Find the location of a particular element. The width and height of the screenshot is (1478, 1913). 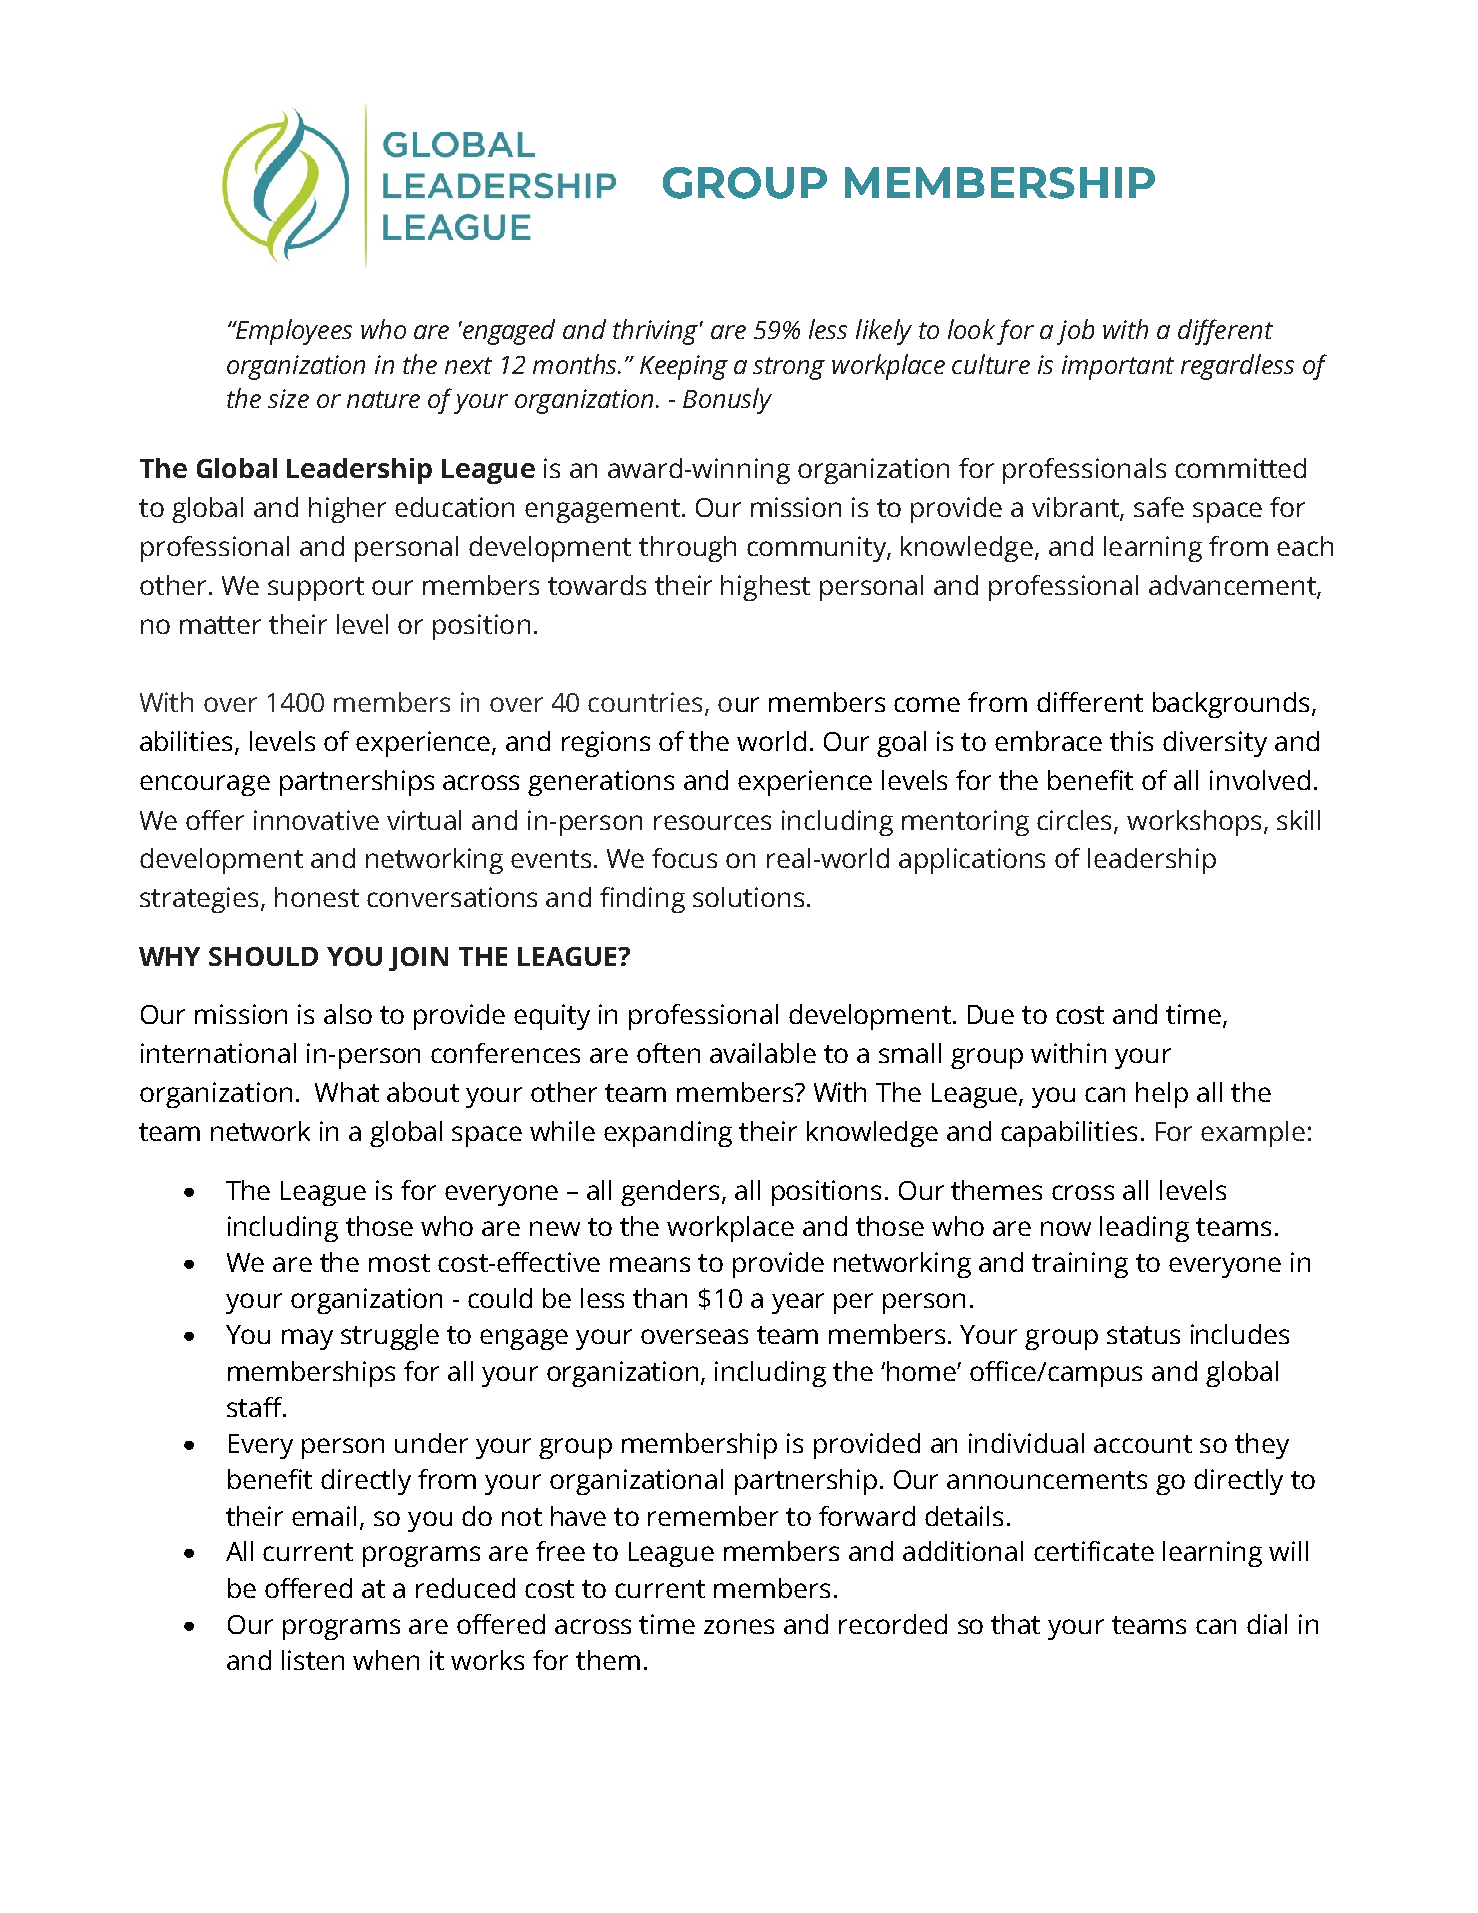

size is located at coordinates (288, 398).
